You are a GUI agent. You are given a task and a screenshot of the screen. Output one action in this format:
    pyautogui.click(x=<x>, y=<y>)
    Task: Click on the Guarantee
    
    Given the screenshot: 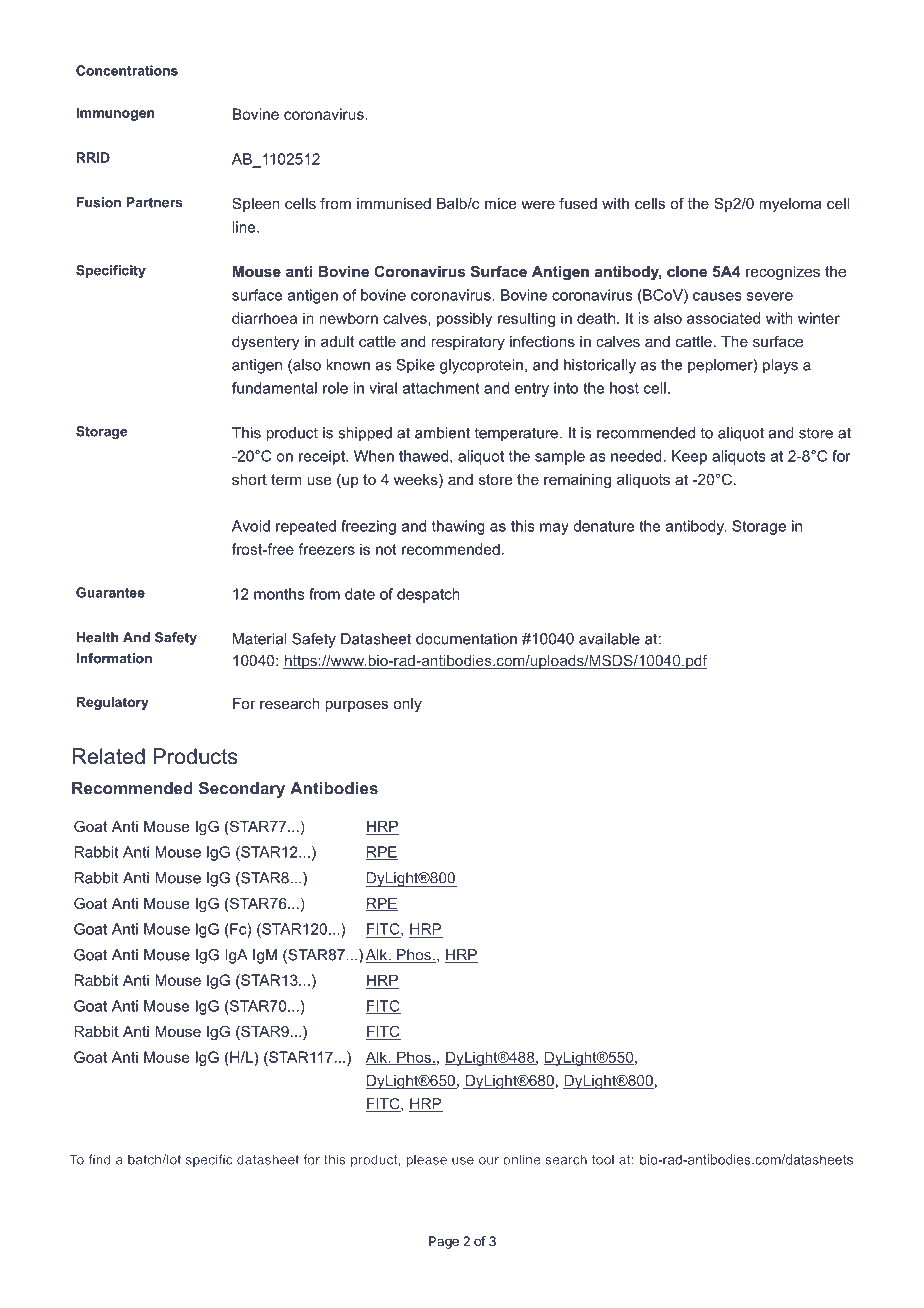 What is the action you would take?
    pyautogui.click(x=110, y=592)
